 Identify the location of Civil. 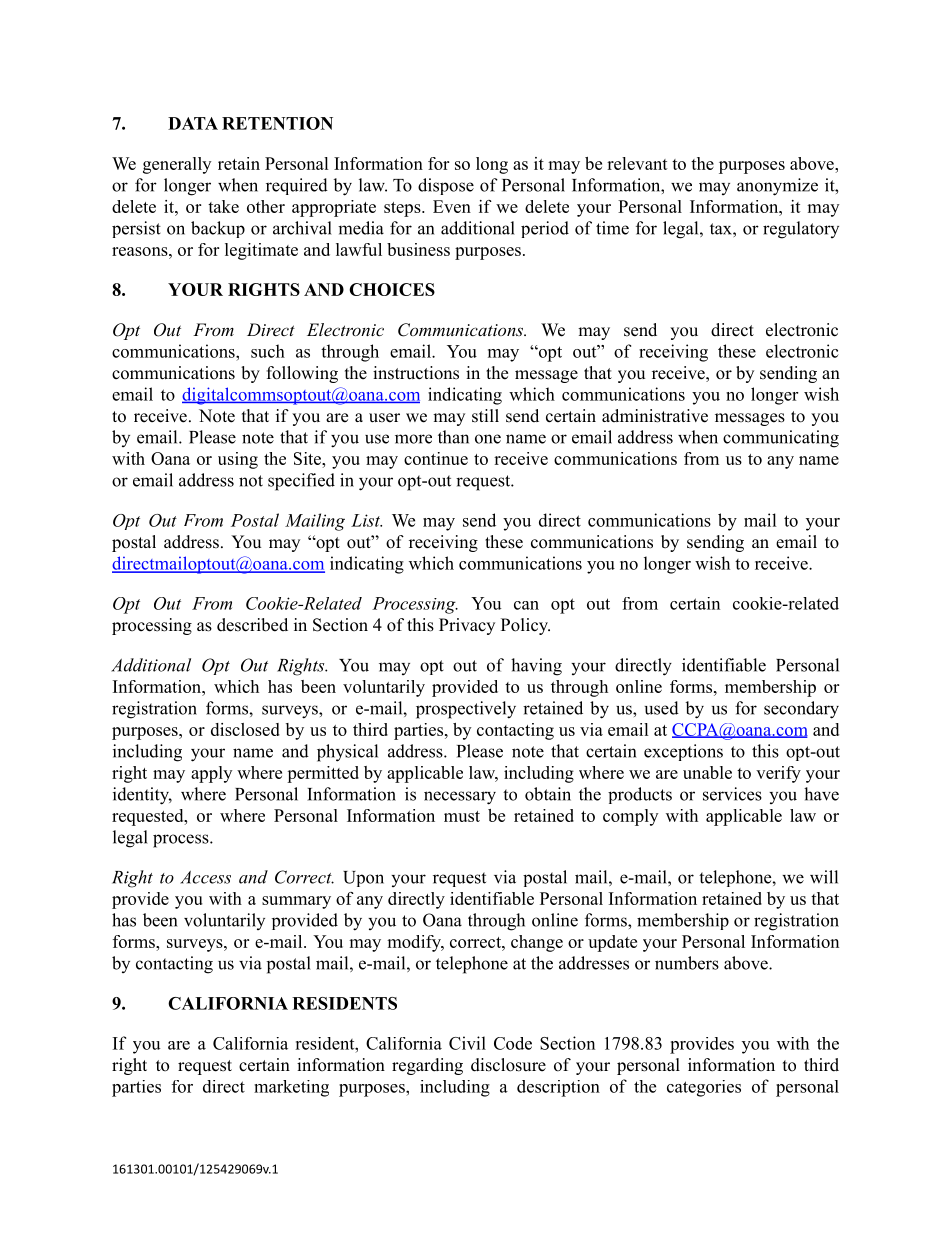
(467, 1043).
